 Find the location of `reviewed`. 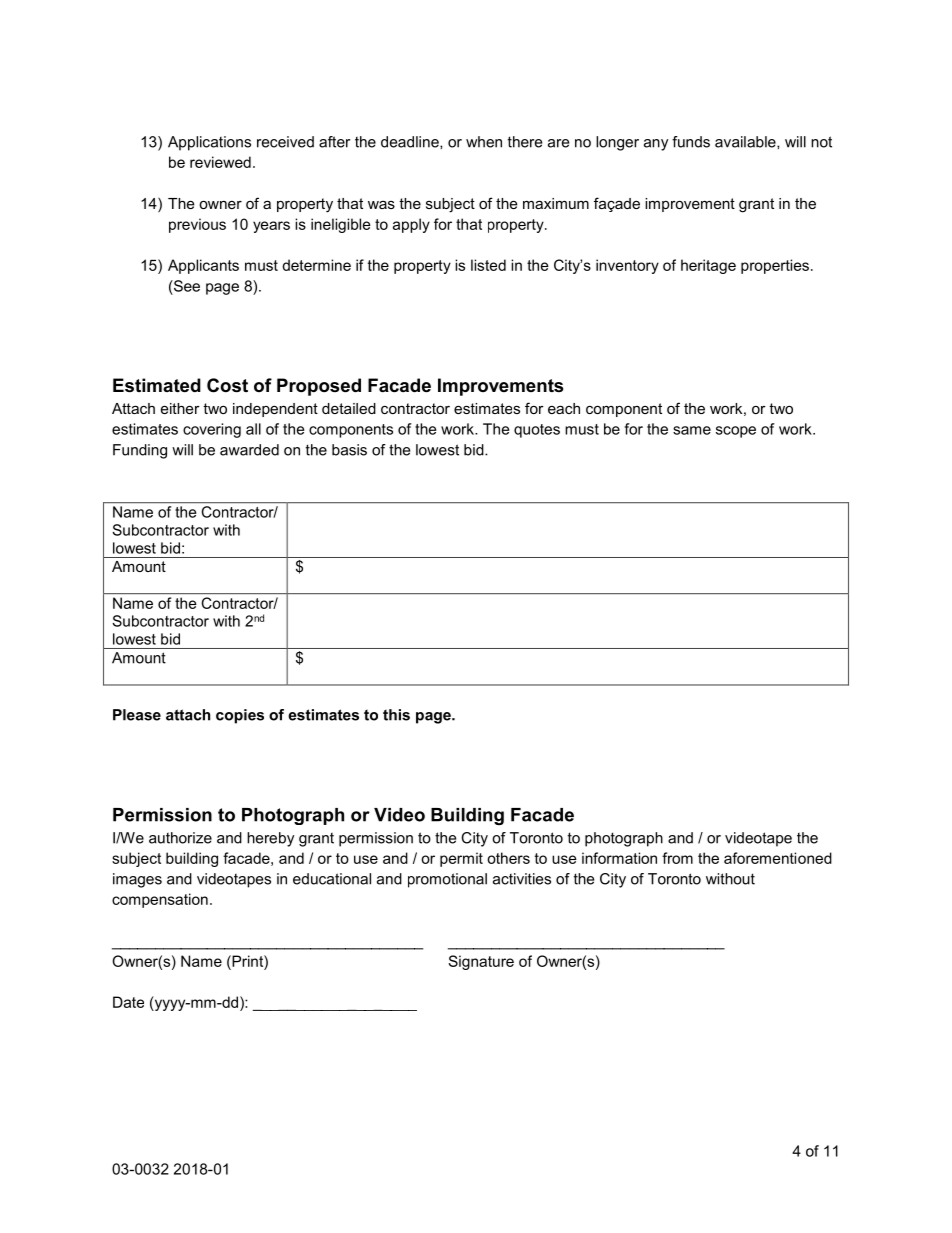

reviewed is located at coordinates (220, 162).
